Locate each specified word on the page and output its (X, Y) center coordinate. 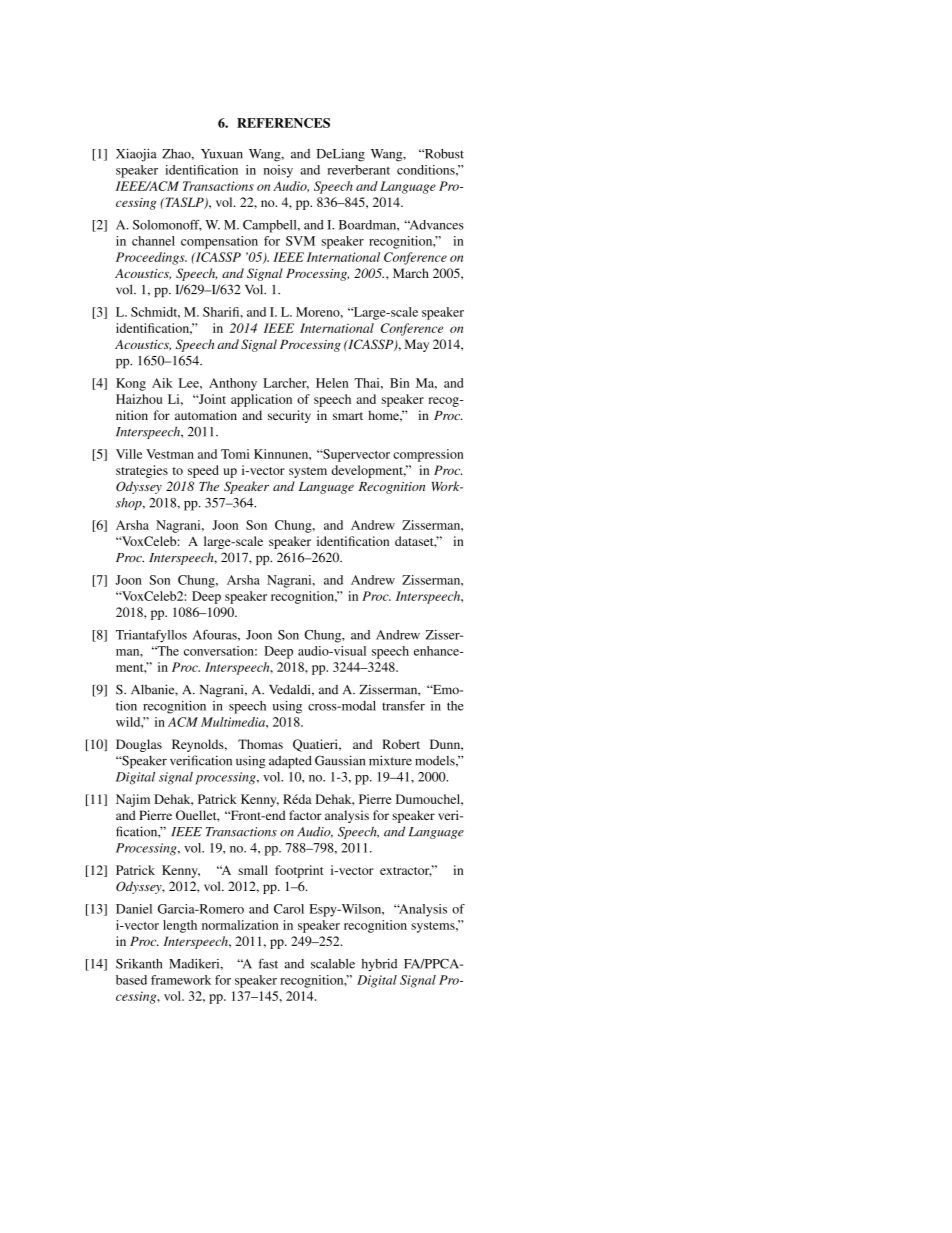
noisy (278, 171)
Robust (443, 154)
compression (428, 455)
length (180, 926)
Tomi (235, 454)
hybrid (379, 965)
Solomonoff (167, 225)
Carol (289, 909)
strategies (142, 471)
